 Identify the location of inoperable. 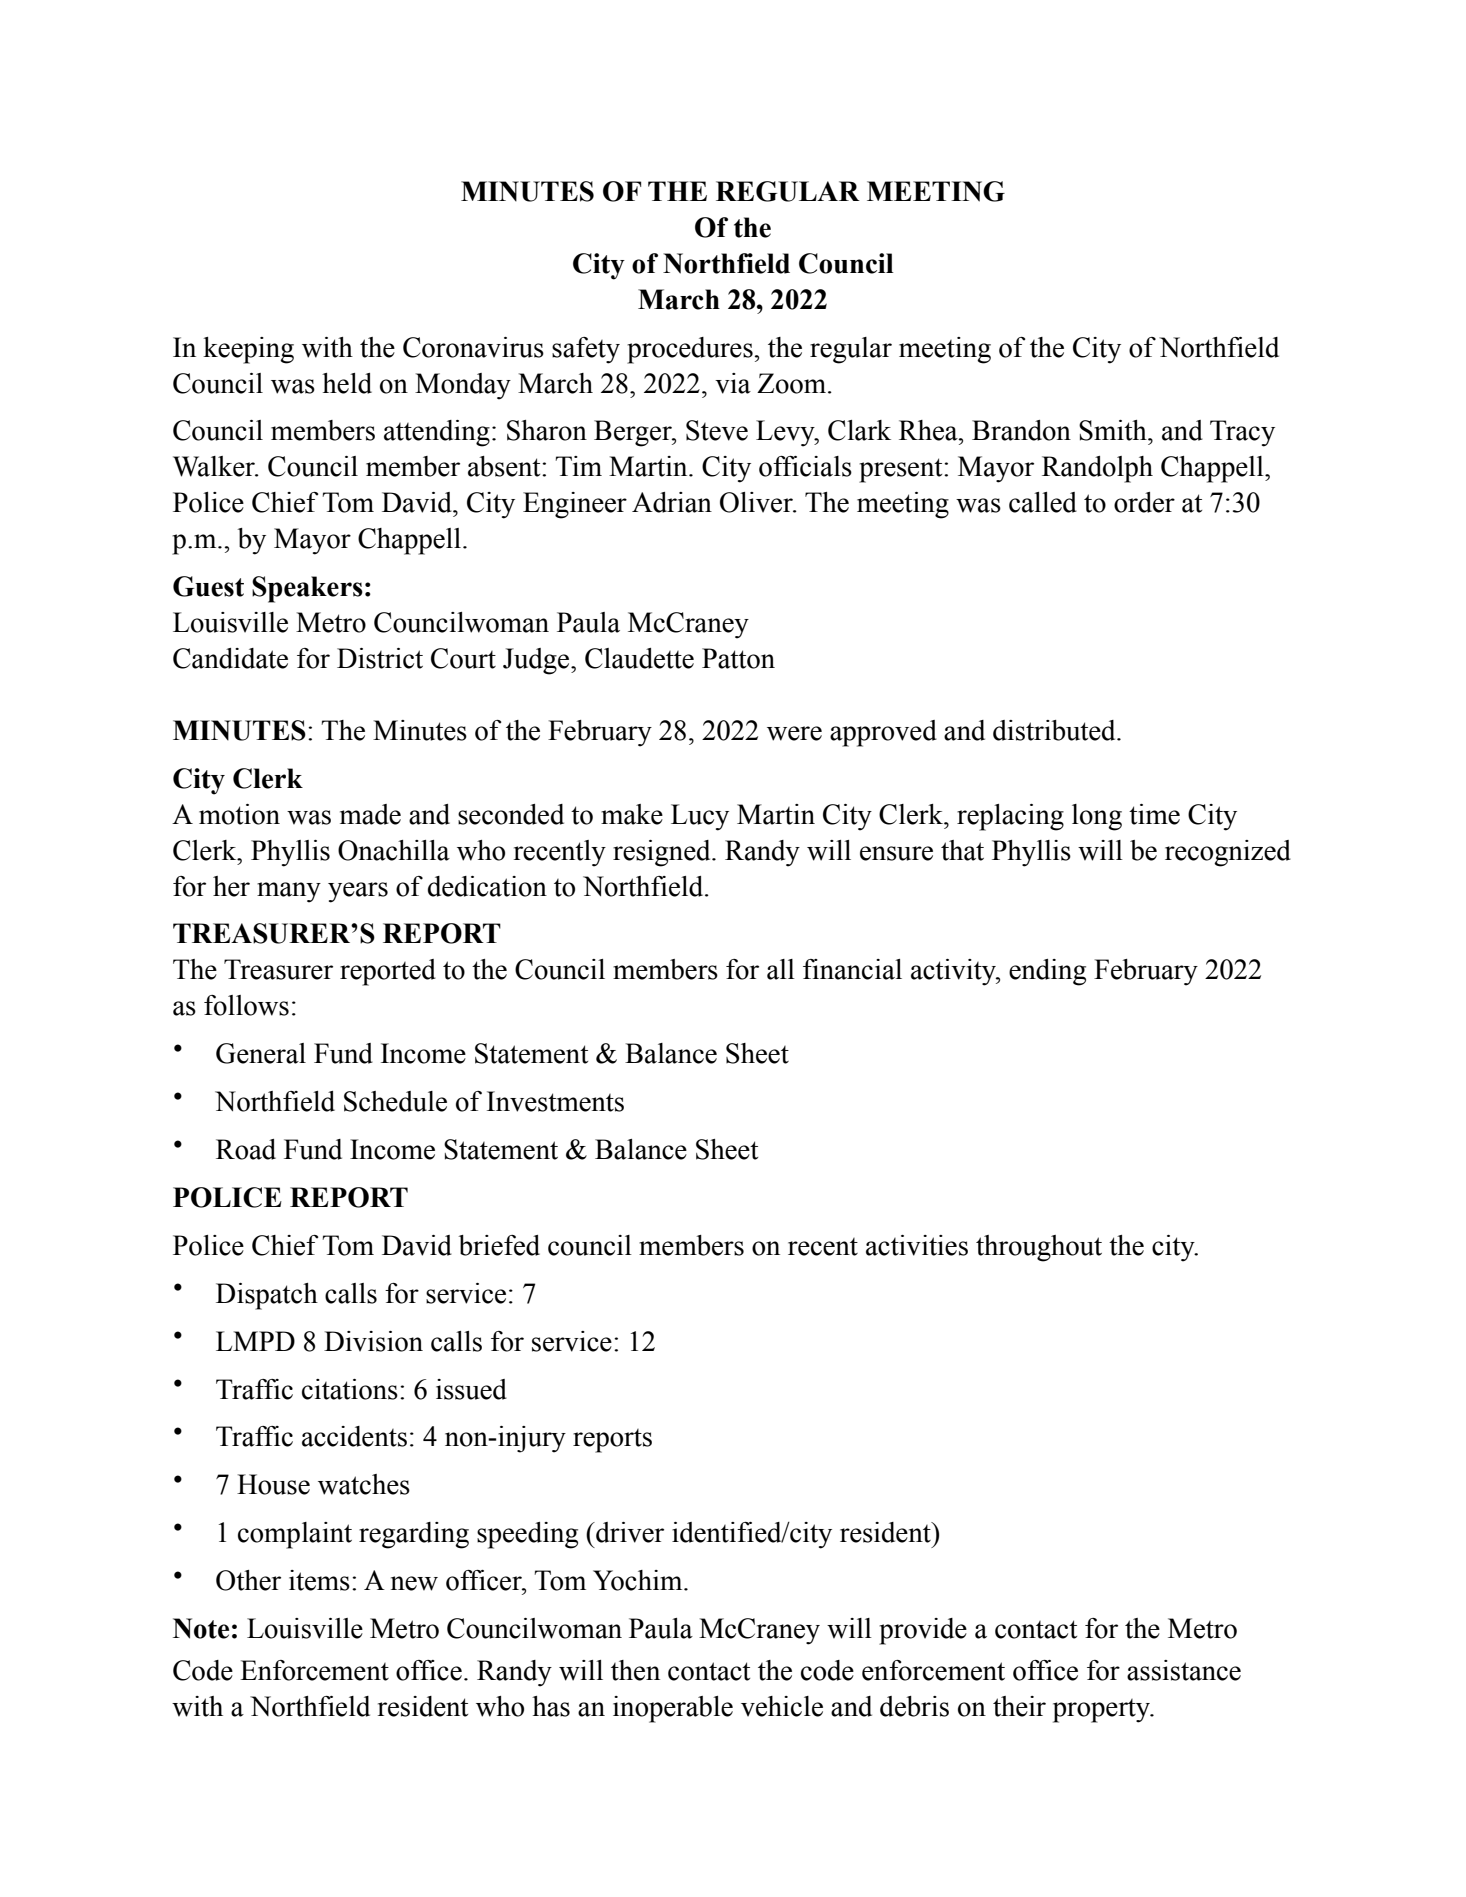
(673, 1709).
